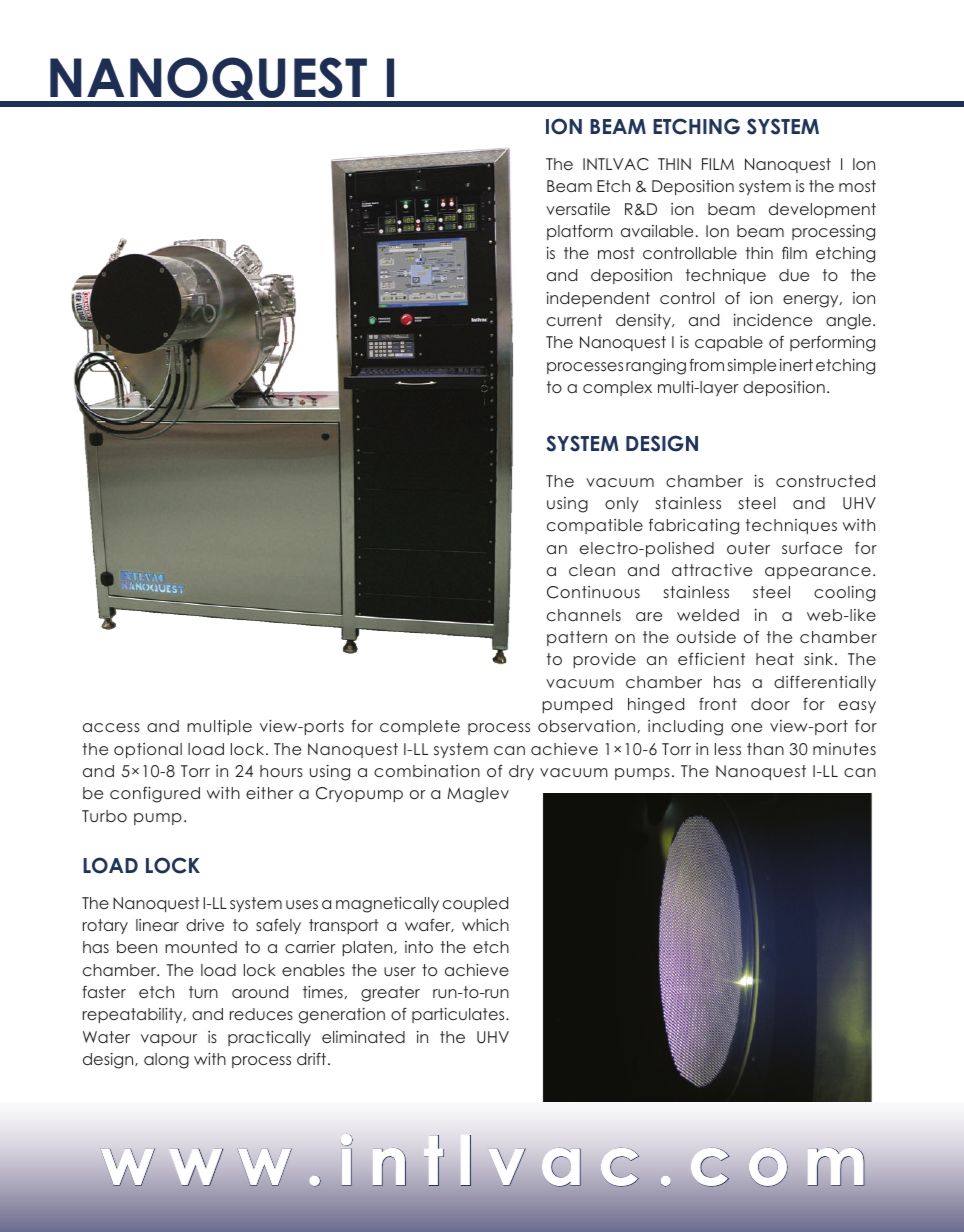  I want to click on than, so click(765, 749).
